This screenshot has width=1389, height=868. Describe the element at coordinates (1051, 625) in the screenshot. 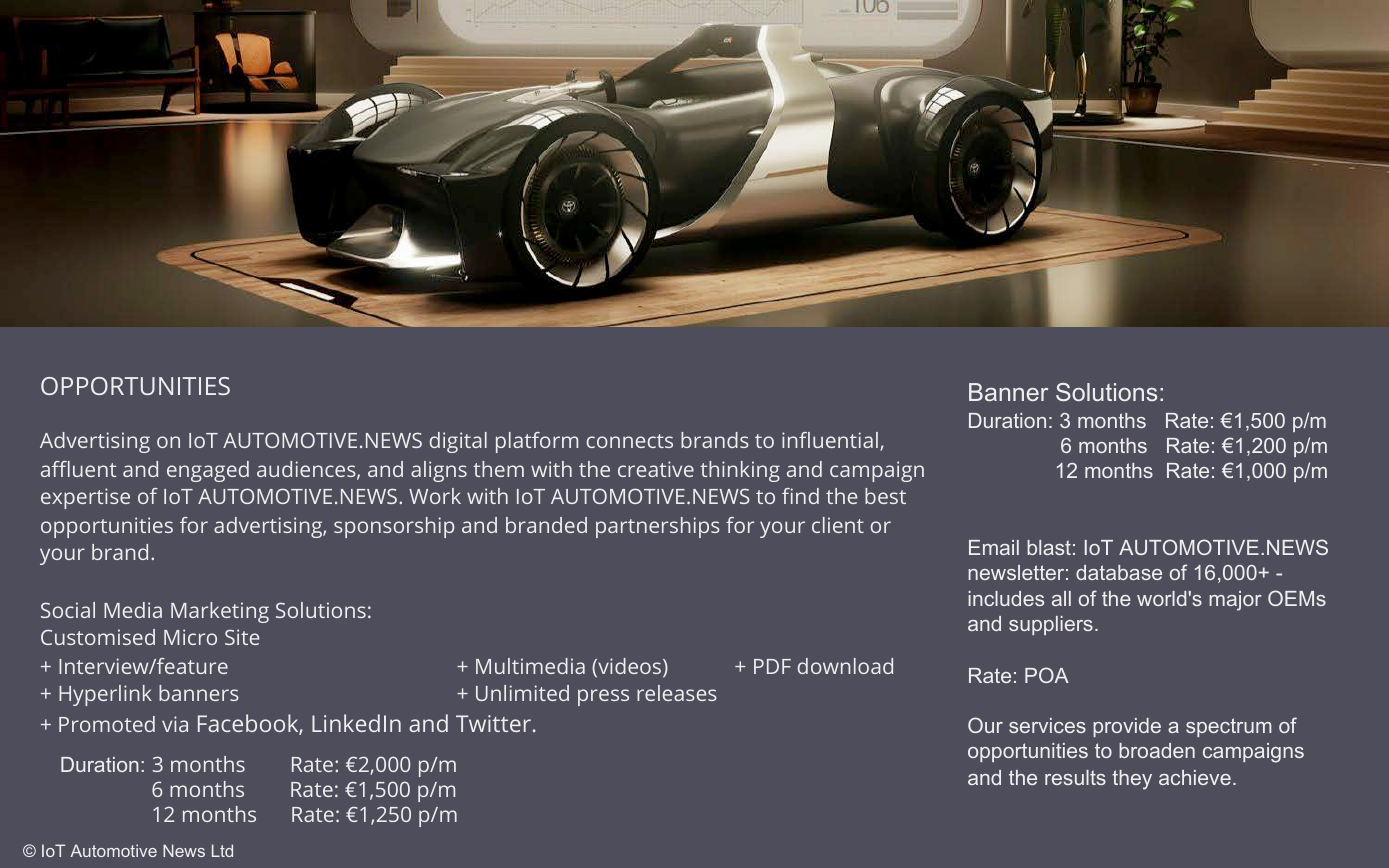

I see `suppliers` at that location.
